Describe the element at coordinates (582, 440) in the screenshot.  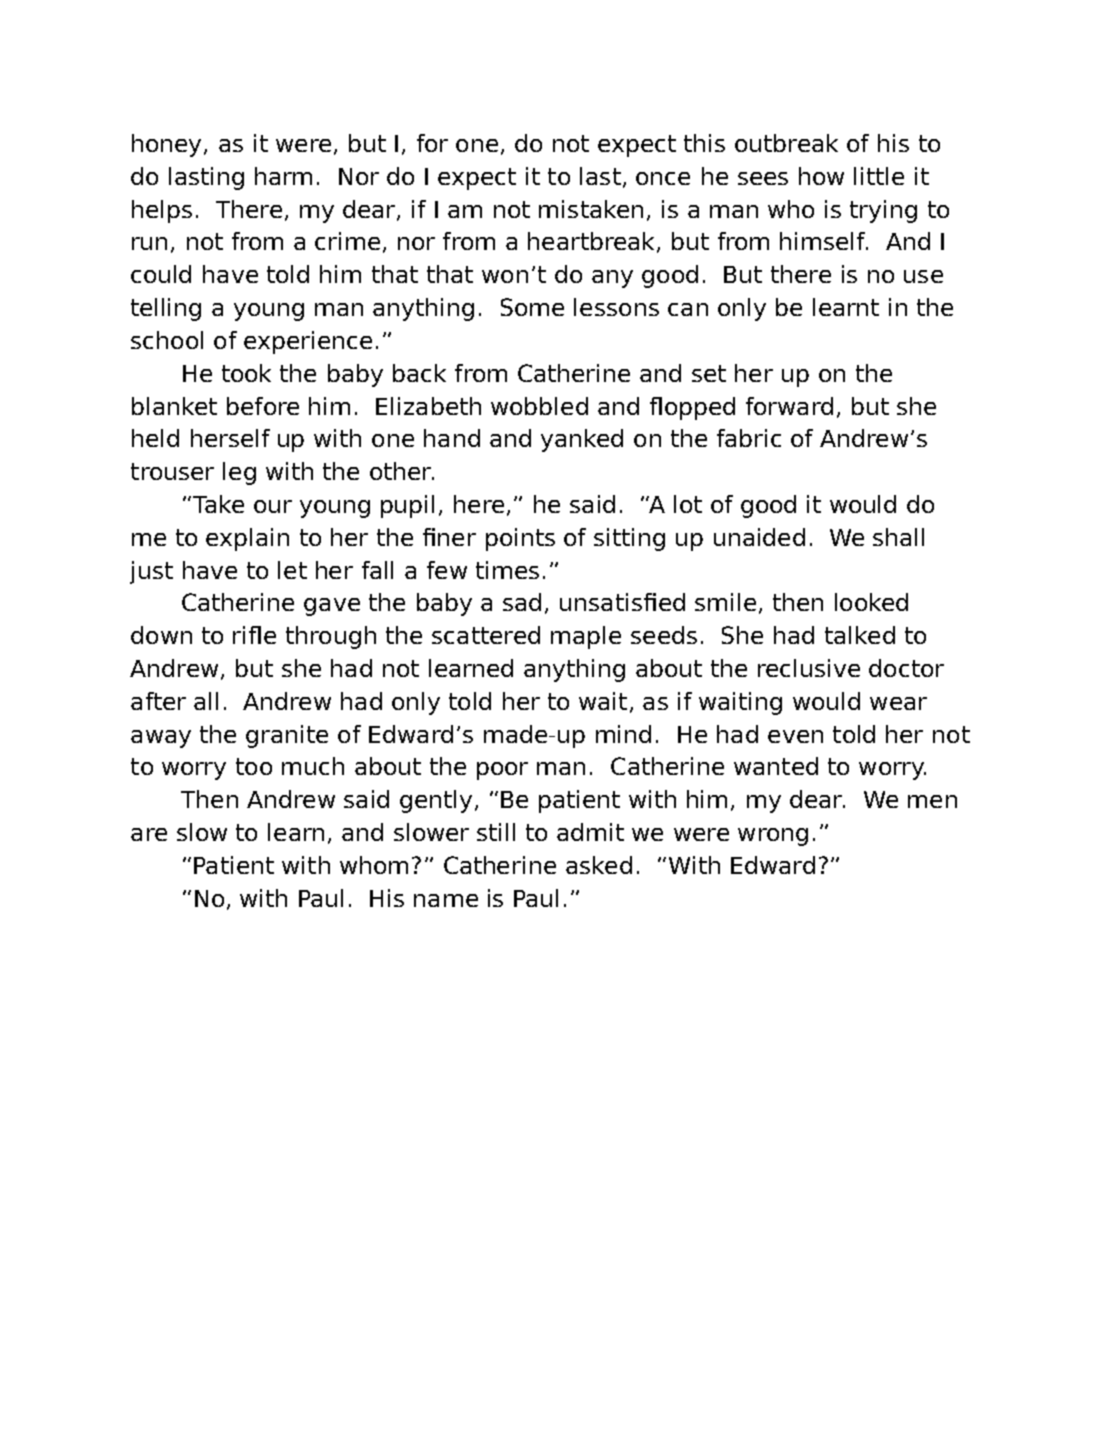
I see `yanked` at that location.
